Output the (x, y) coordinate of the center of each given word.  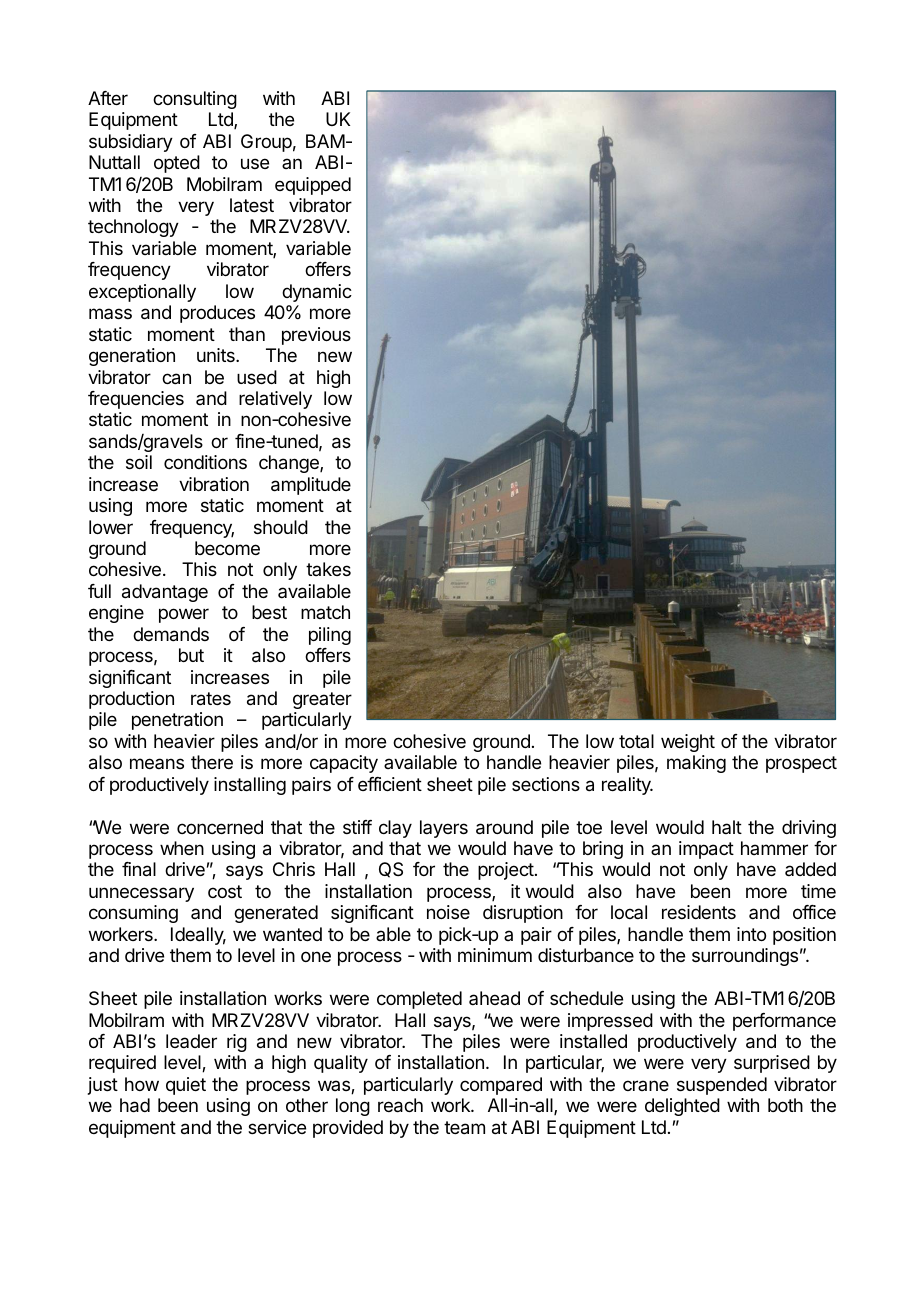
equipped (313, 186)
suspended (722, 1086)
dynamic (317, 293)
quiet (186, 1086)
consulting (195, 100)
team (464, 1128)
